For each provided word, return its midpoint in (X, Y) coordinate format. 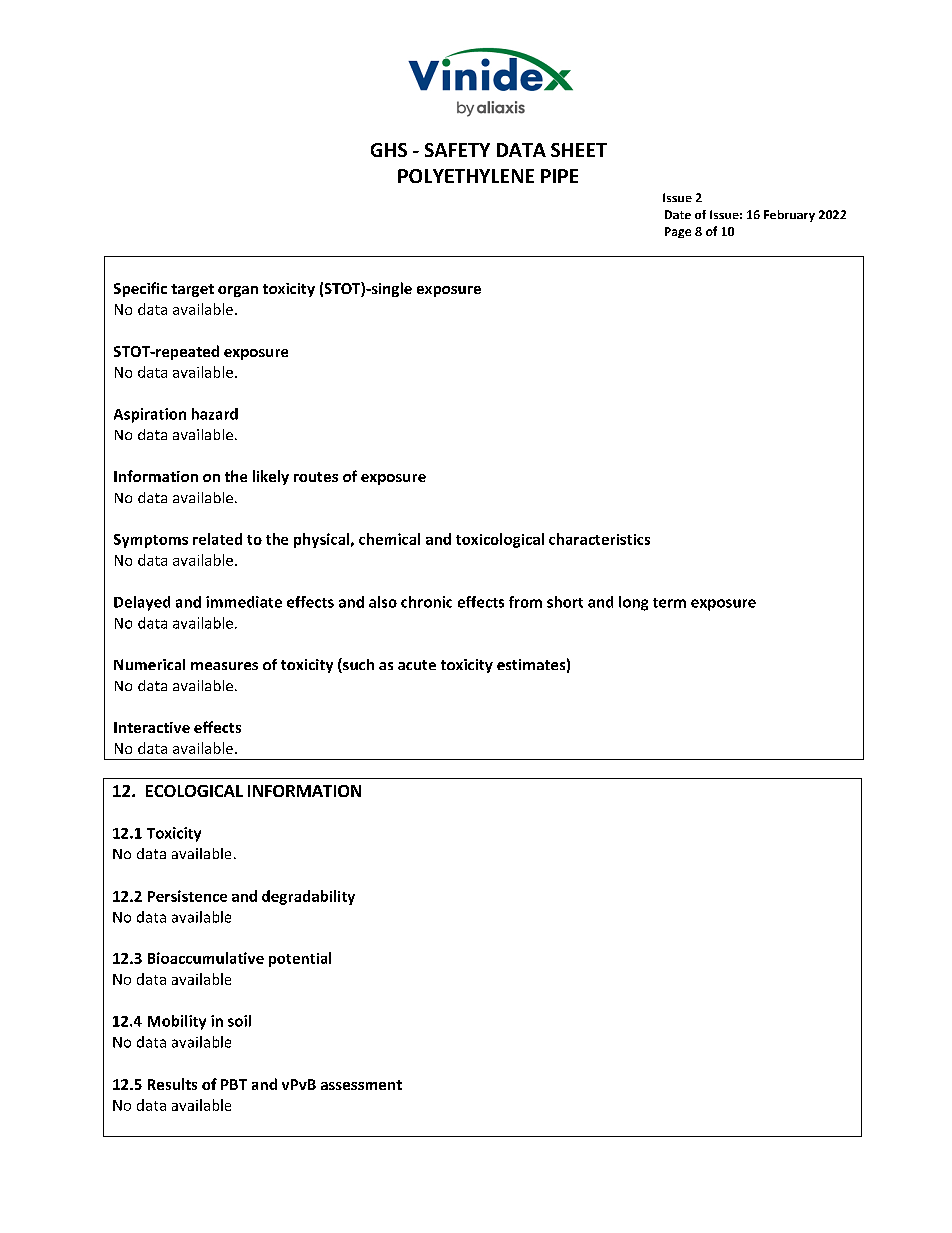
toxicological (500, 540)
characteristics (599, 539)
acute (417, 665)
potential (300, 959)
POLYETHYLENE (466, 176)
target (192, 290)
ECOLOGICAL (194, 791)
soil (239, 1021)
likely (271, 477)
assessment (361, 1085)
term (669, 603)
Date (678, 214)
